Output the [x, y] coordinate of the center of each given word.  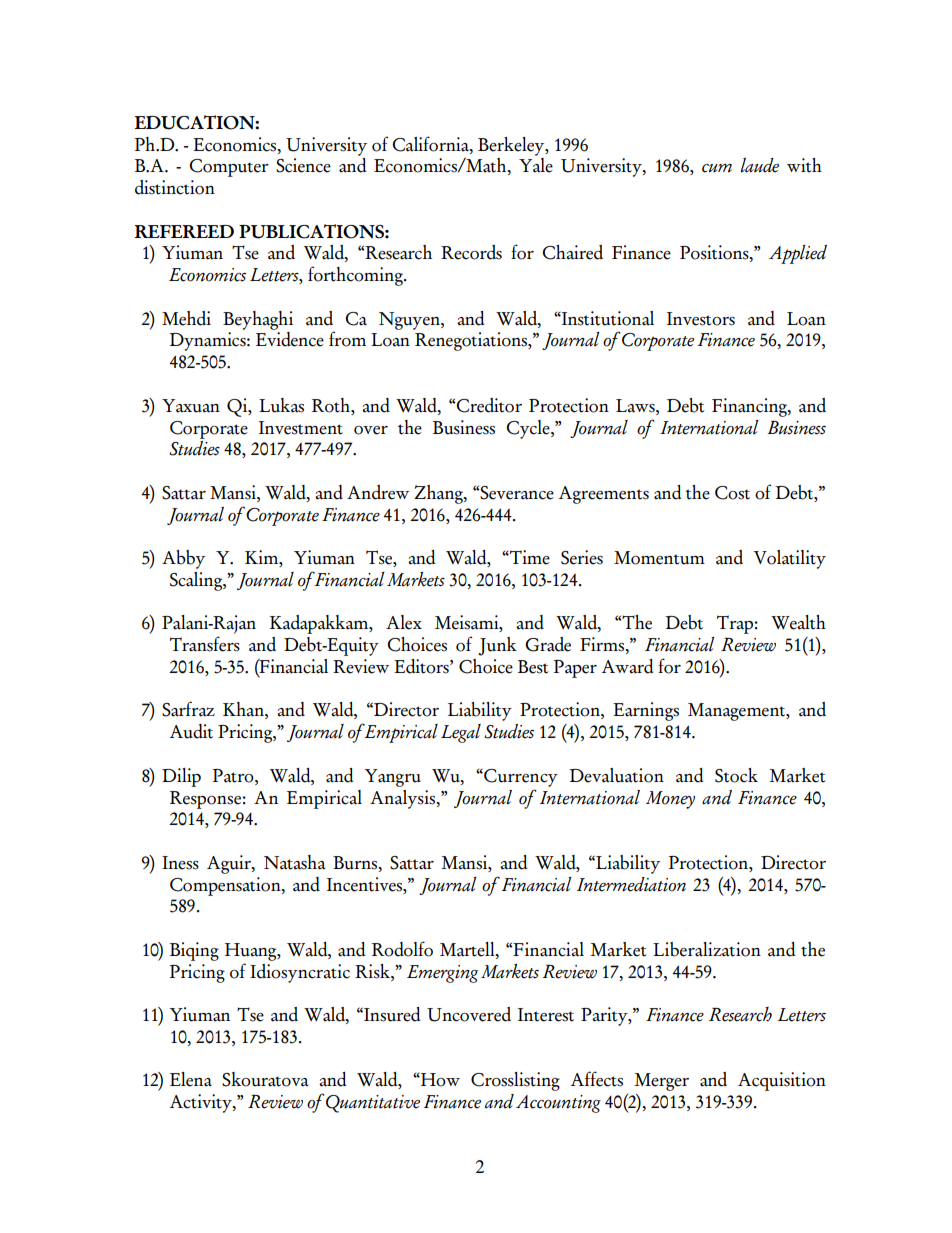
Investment [301, 428]
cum [717, 168]
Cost [732, 493]
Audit [191, 731]
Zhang [439, 494]
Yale [536, 164]
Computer [229, 168]
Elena [191, 1079]
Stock [736, 775]
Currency [520, 778]
